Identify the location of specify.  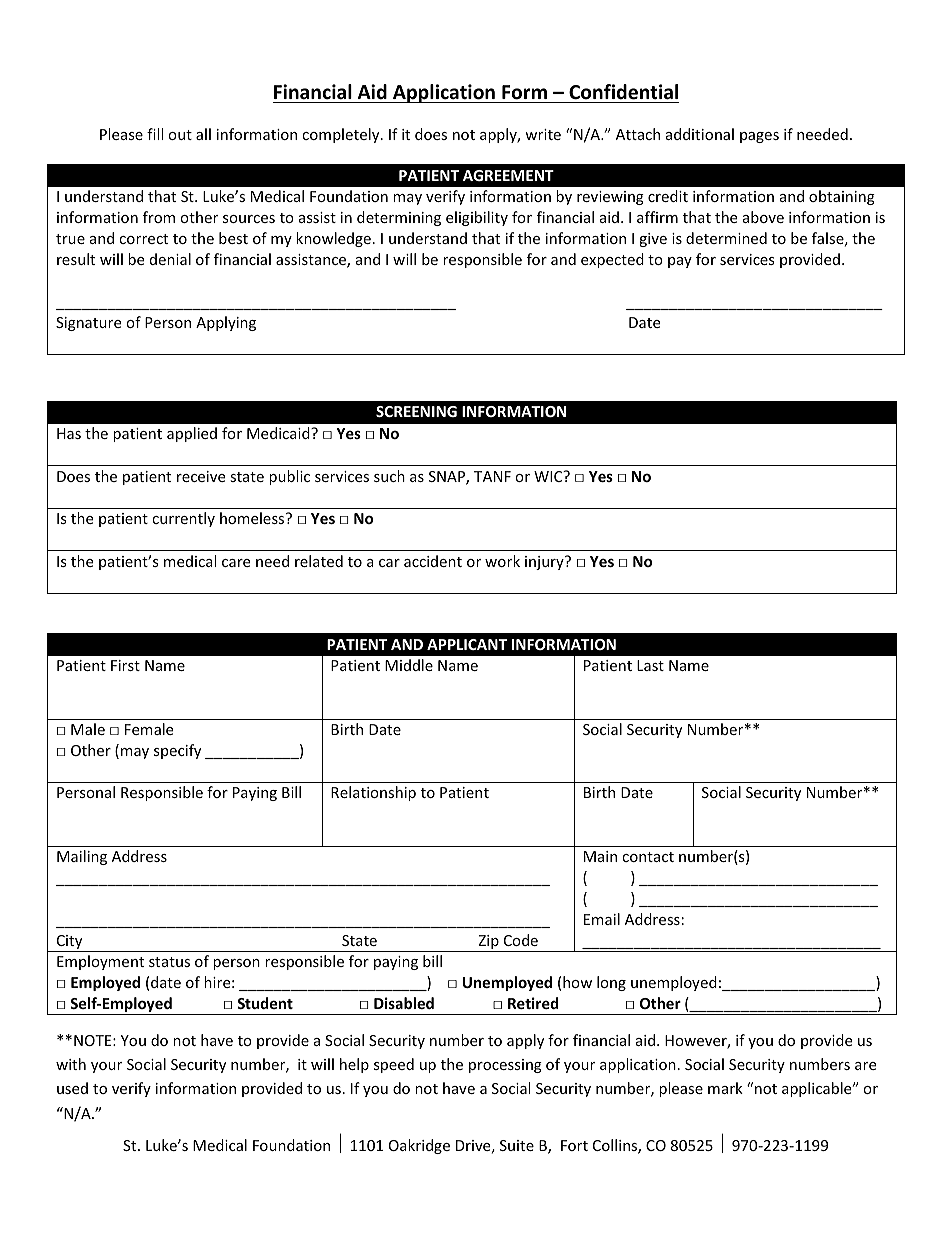
(177, 751).
